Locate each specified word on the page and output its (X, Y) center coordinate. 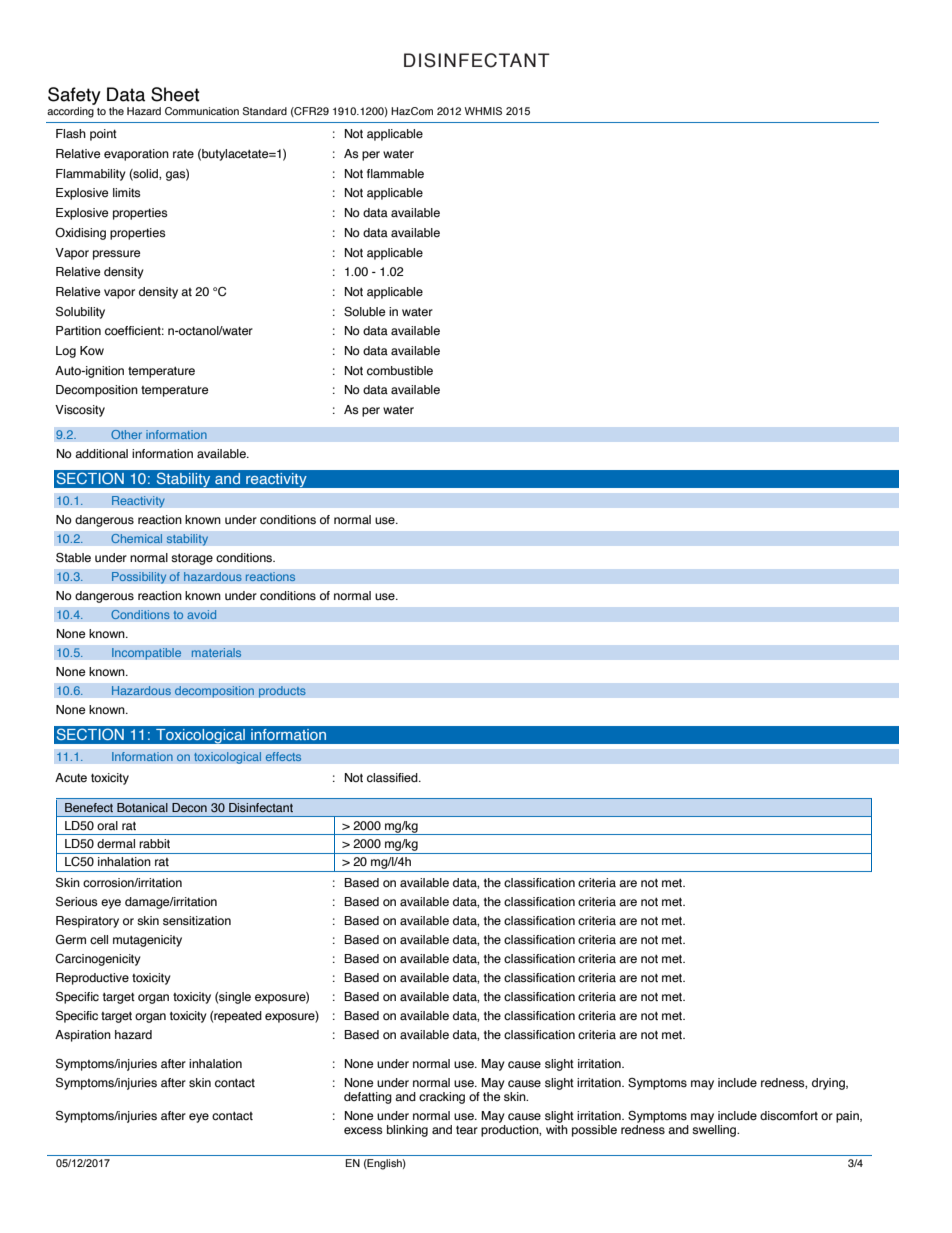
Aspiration (83, 1036)
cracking (442, 1098)
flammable (395, 173)
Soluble (364, 312)
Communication (202, 111)
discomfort (789, 1116)
